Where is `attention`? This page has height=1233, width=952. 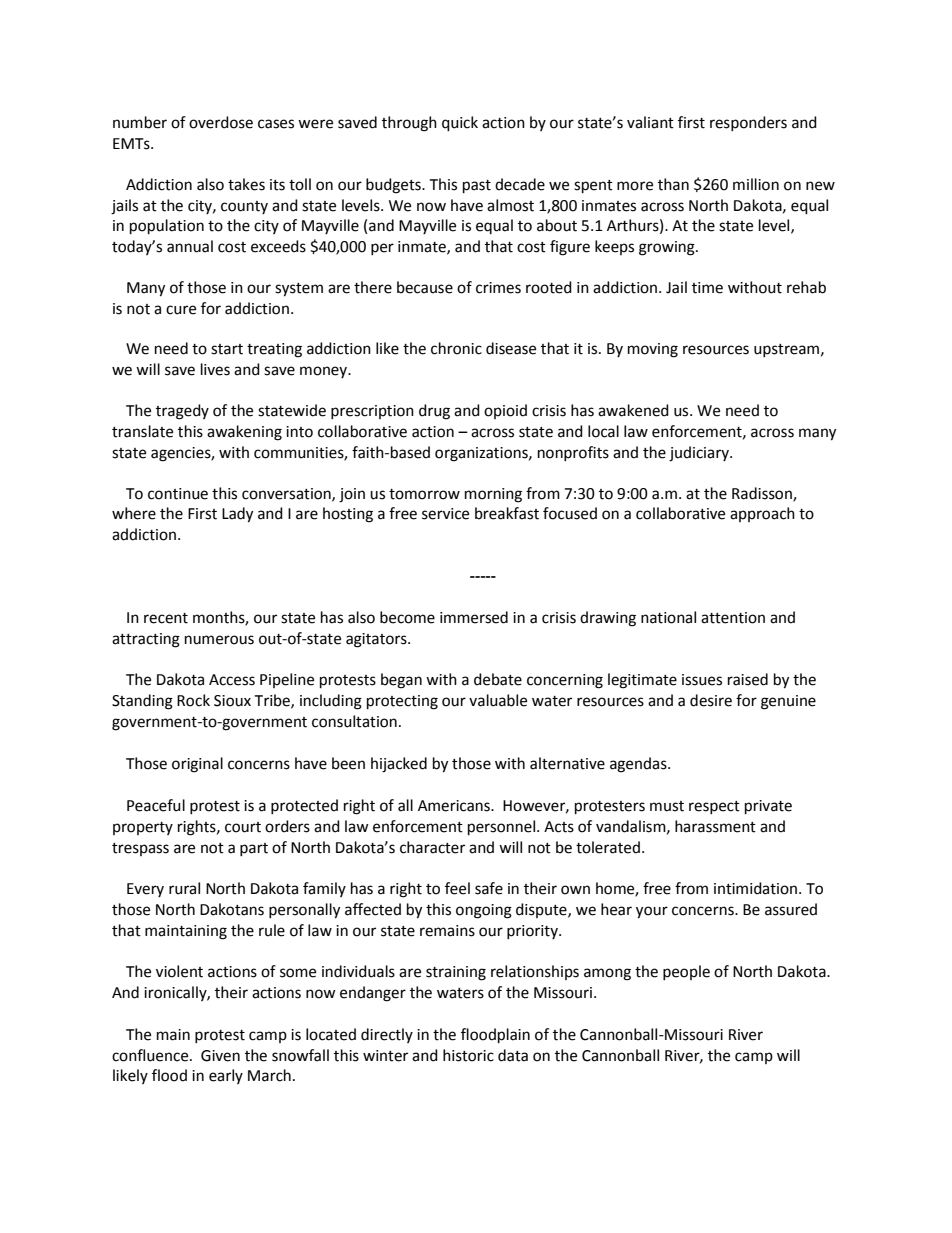 attention is located at coordinates (733, 618).
